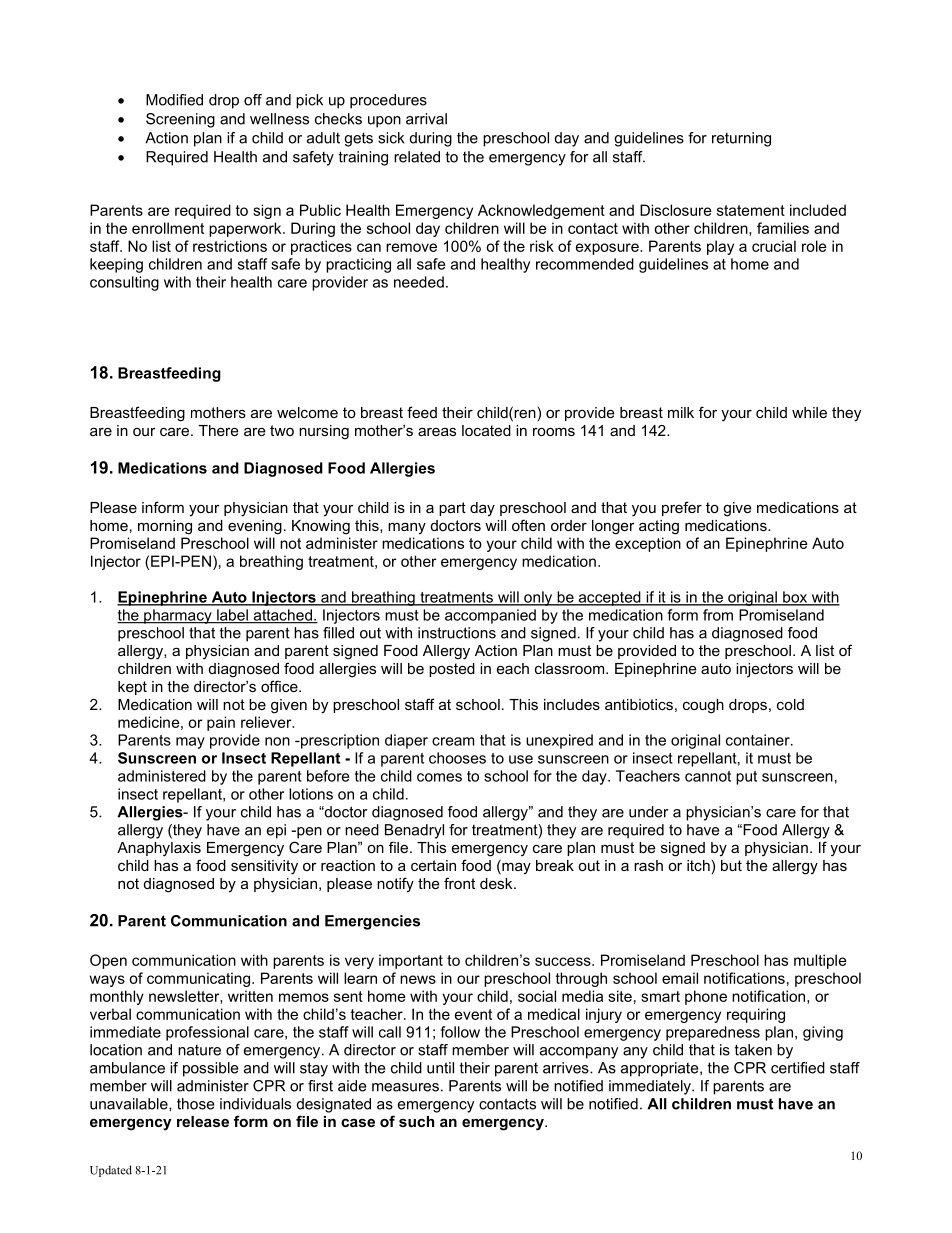 The height and width of the page is (1233, 952). What do you see at coordinates (203, 1121) in the page?
I see `release` at bounding box center [203, 1121].
